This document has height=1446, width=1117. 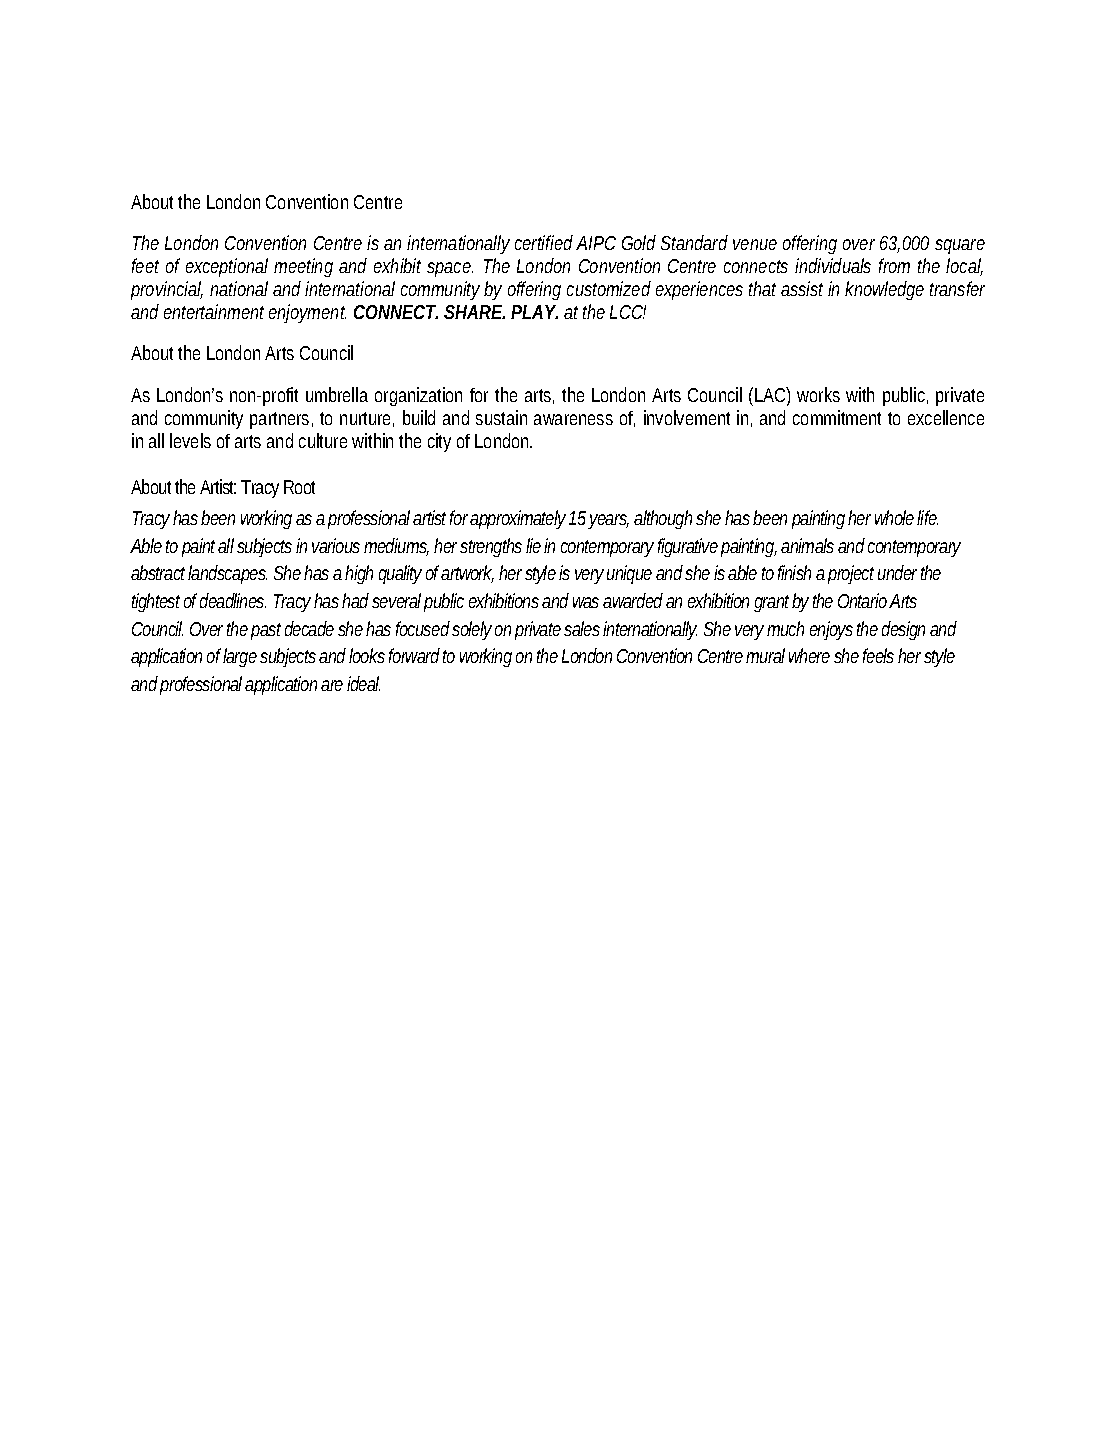 I want to click on deadlines, so click(x=233, y=600).
